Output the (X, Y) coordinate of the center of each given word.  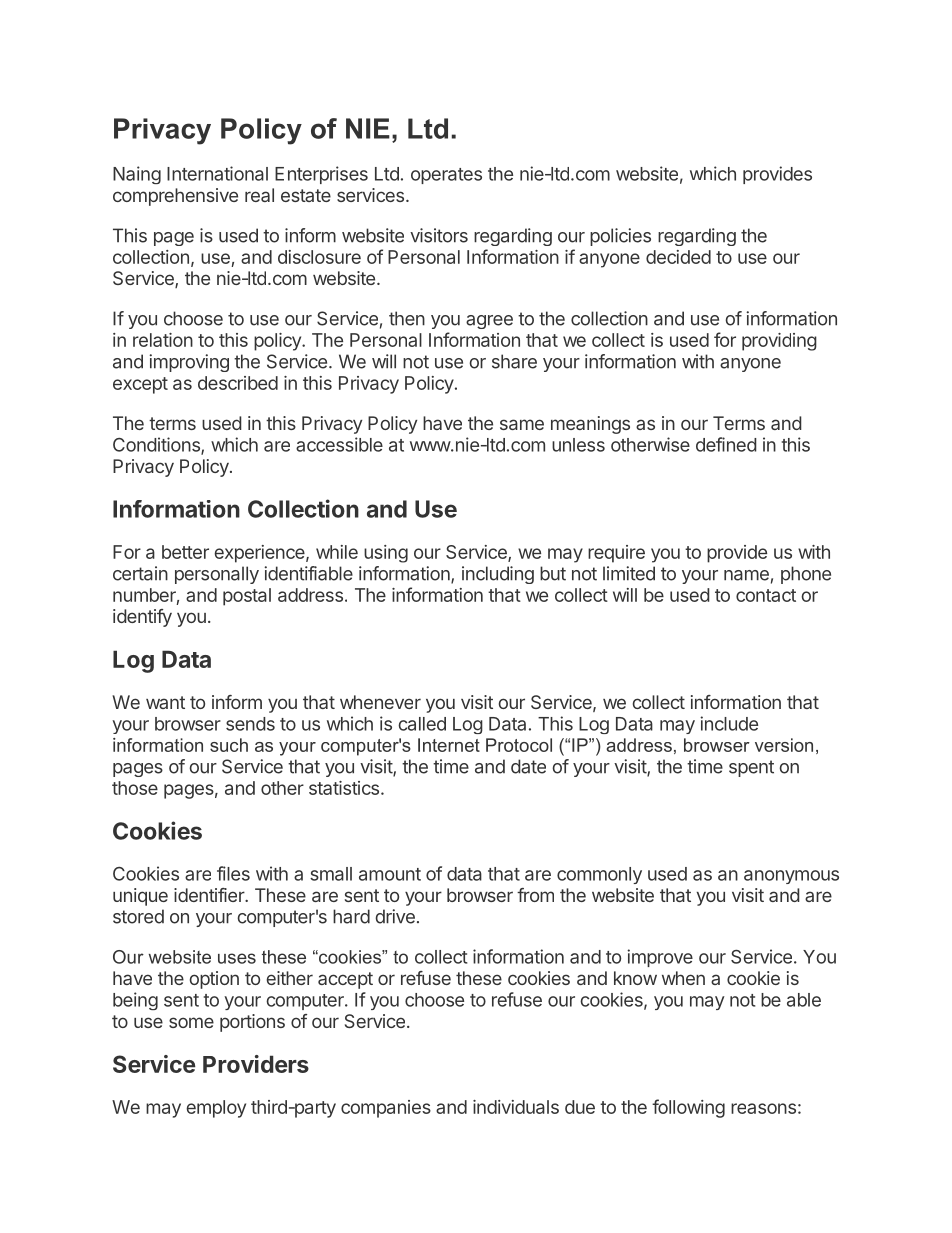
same (522, 424)
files (233, 873)
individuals (516, 1107)
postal (247, 597)
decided (678, 257)
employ (216, 1109)
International (217, 173)
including (498, 575)
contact (766, 595)
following (688, 1108)
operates (446, 176)
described (238, 383)
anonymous (791, 877)
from (535, 895)
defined (726, 444)
